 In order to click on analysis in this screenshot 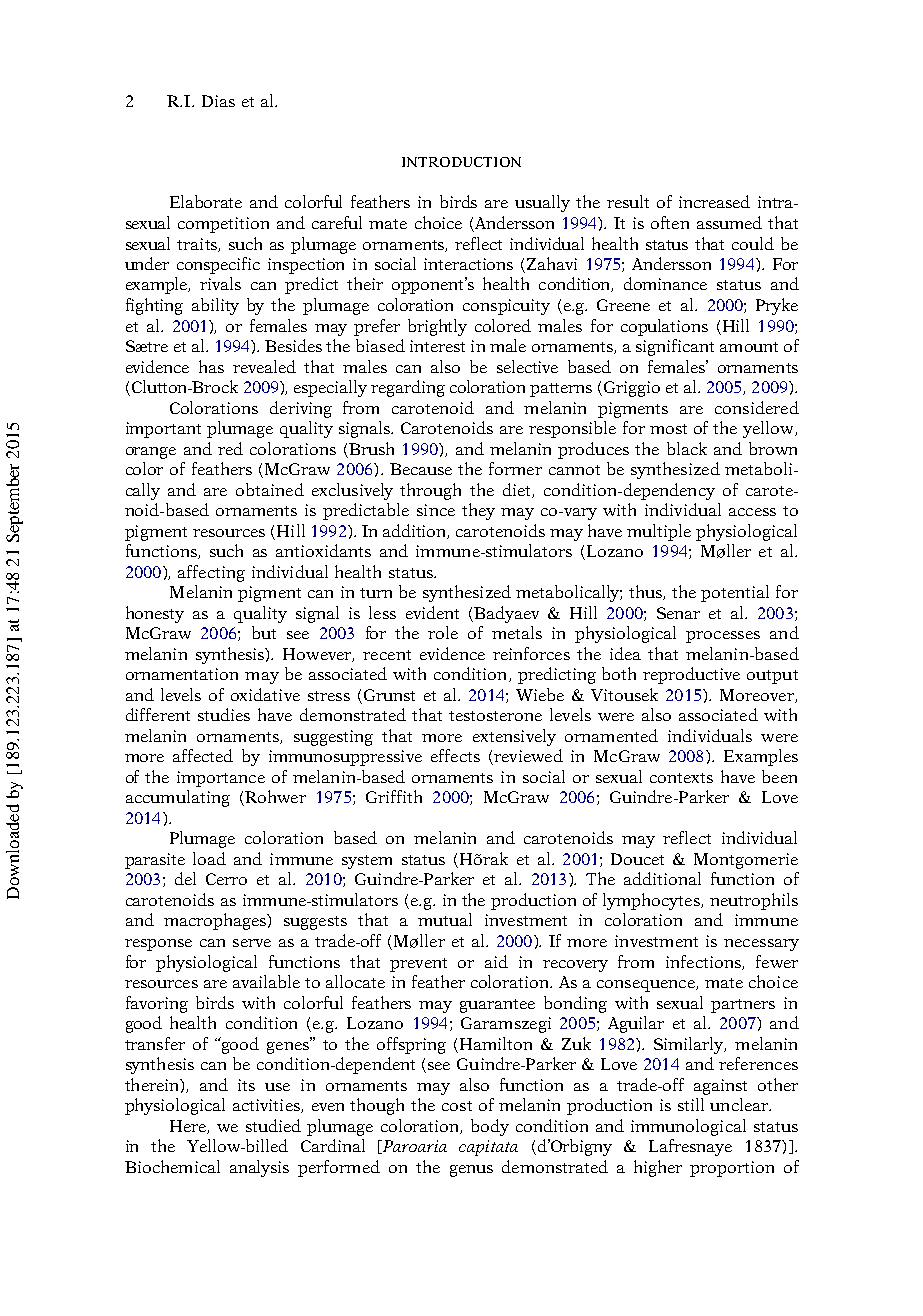, I will do `click(259, 1168)`.
